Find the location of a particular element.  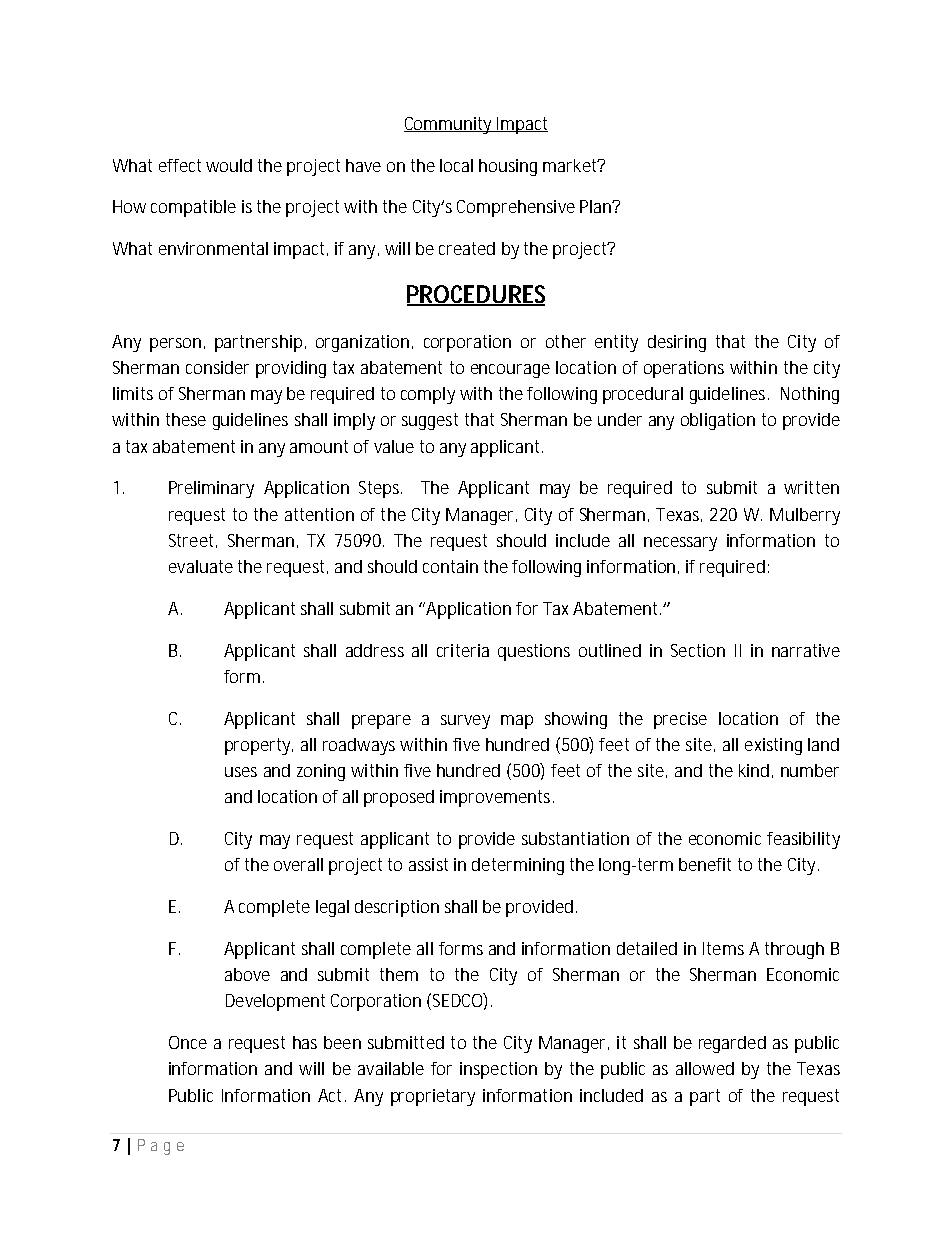

kind is located at coordinates (754, 770).
